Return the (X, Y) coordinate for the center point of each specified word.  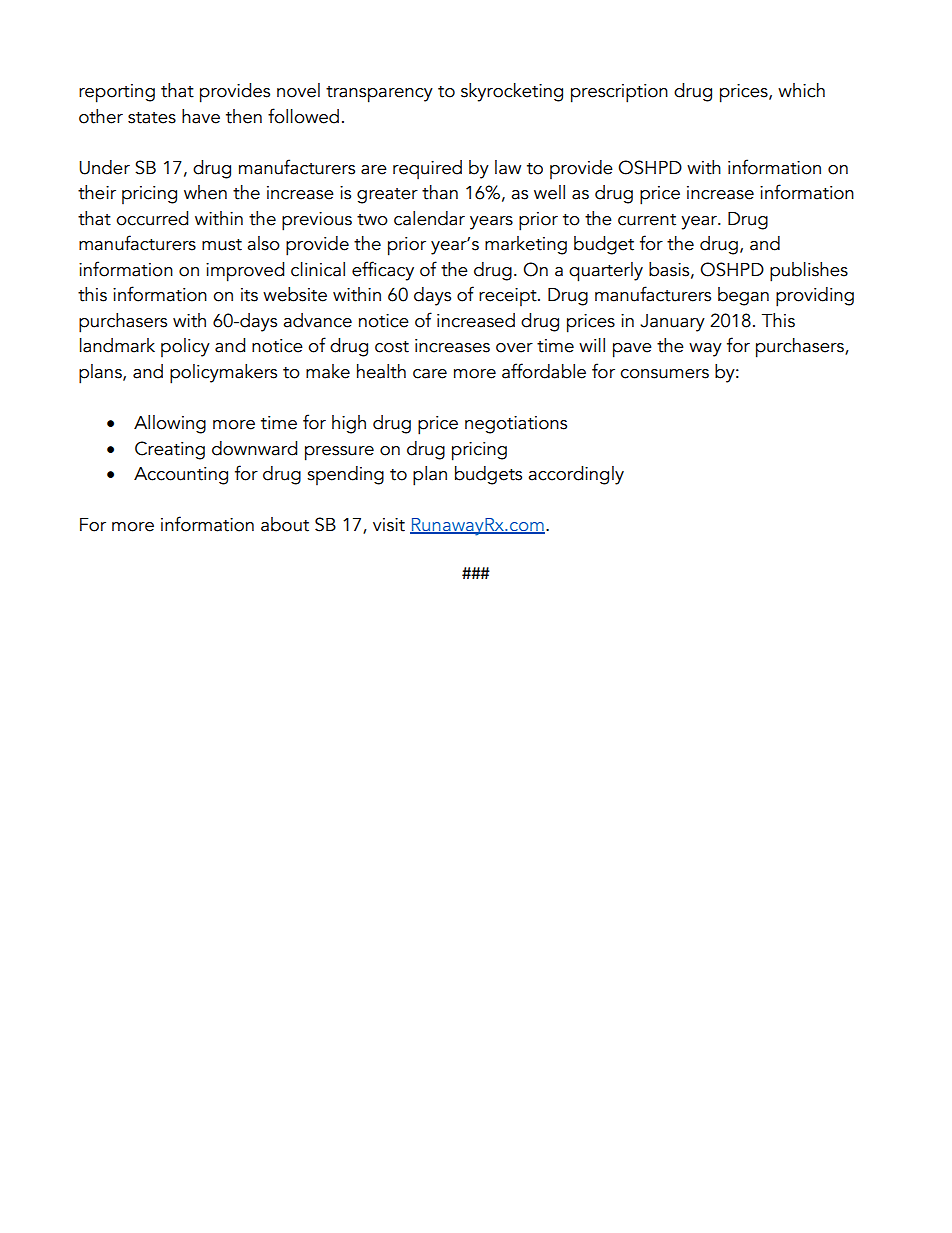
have (201, 116)
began (743, 296)
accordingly (576, 475)
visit (389, 525)
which (801, 90)
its (249, 295)
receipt (509, 297)
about (285, 524)
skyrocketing (512, 92)
